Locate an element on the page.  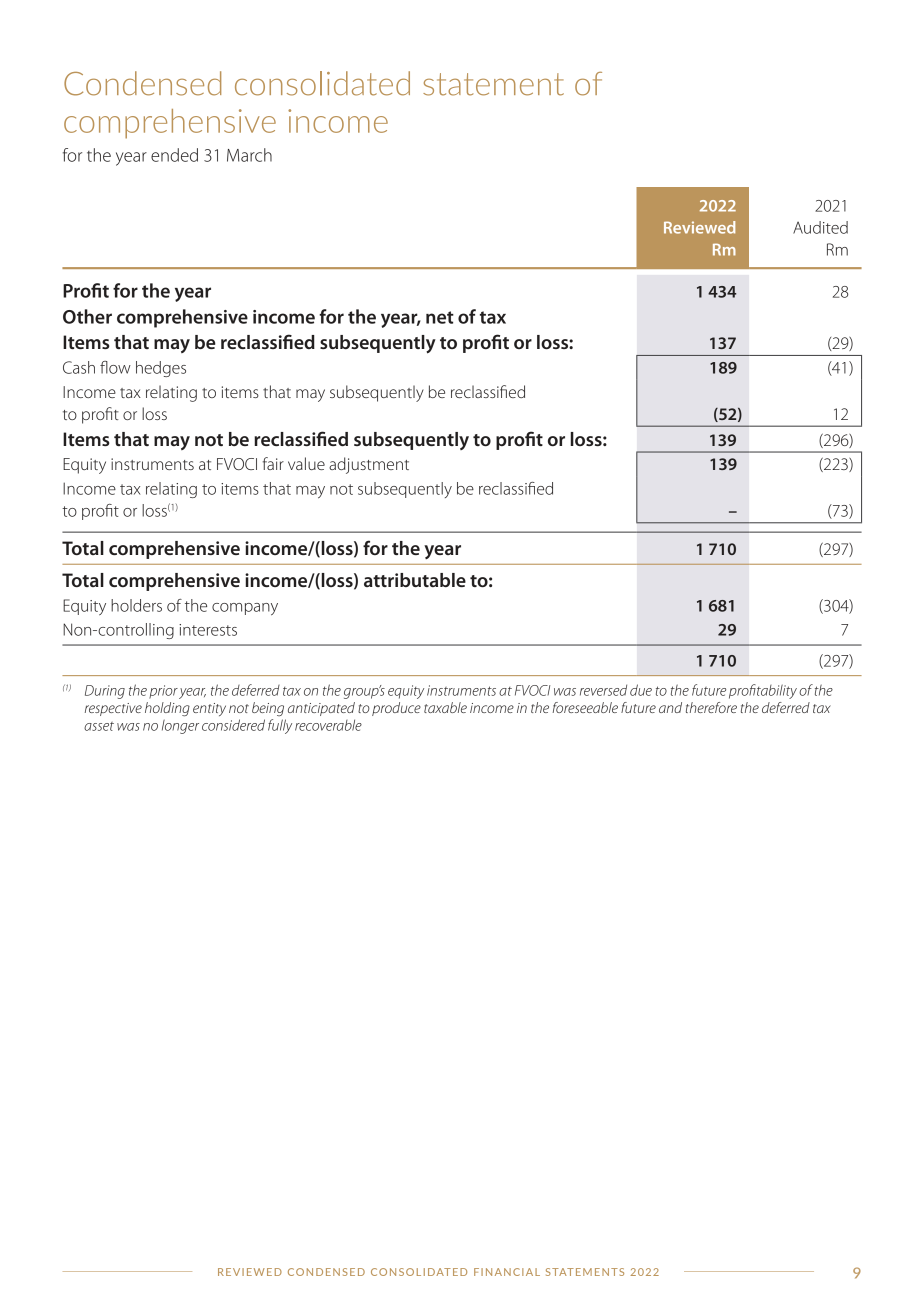
Audited is located at coordinates (820, 227).
